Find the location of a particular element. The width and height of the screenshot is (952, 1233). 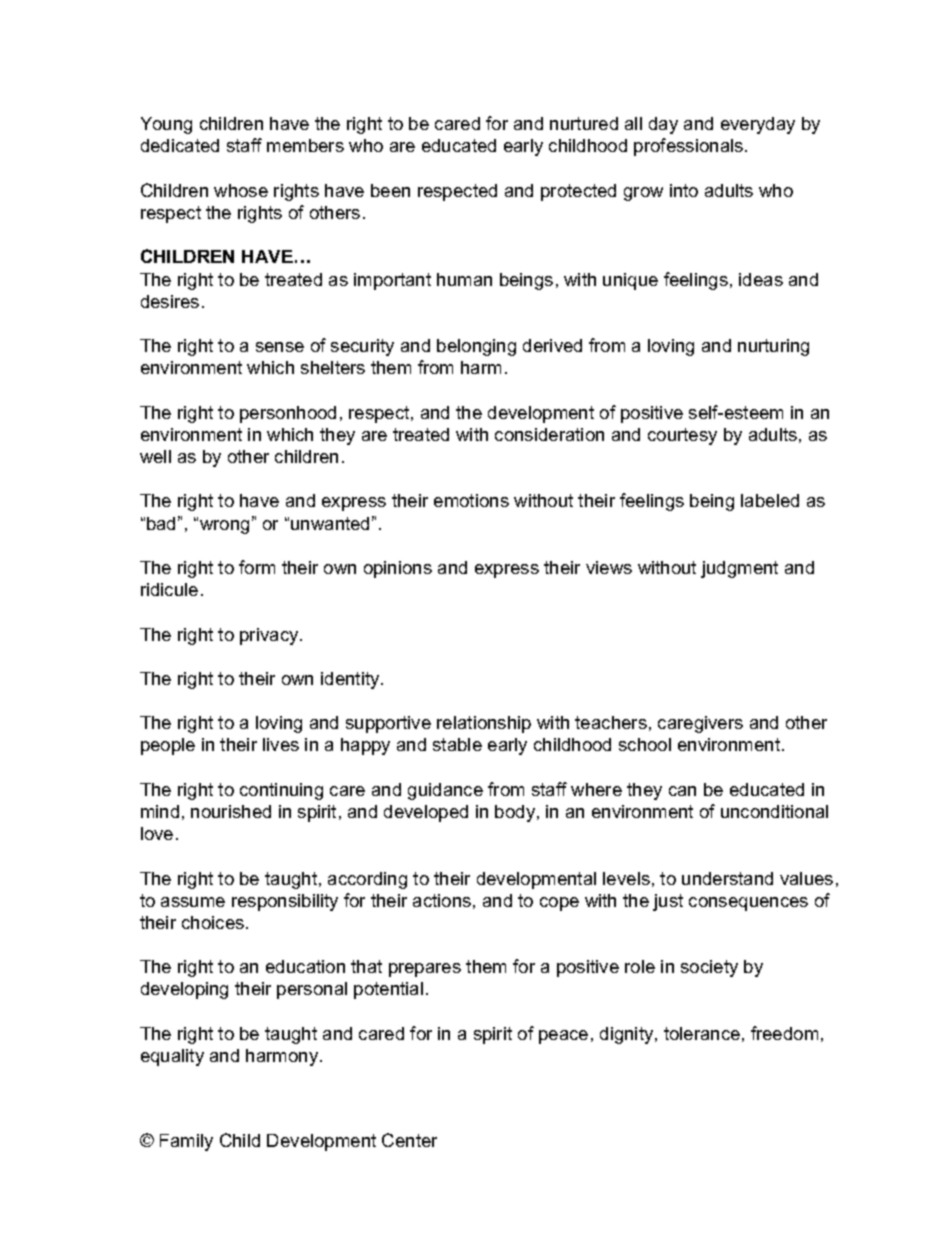

been is located at coordinates (390, 190).
